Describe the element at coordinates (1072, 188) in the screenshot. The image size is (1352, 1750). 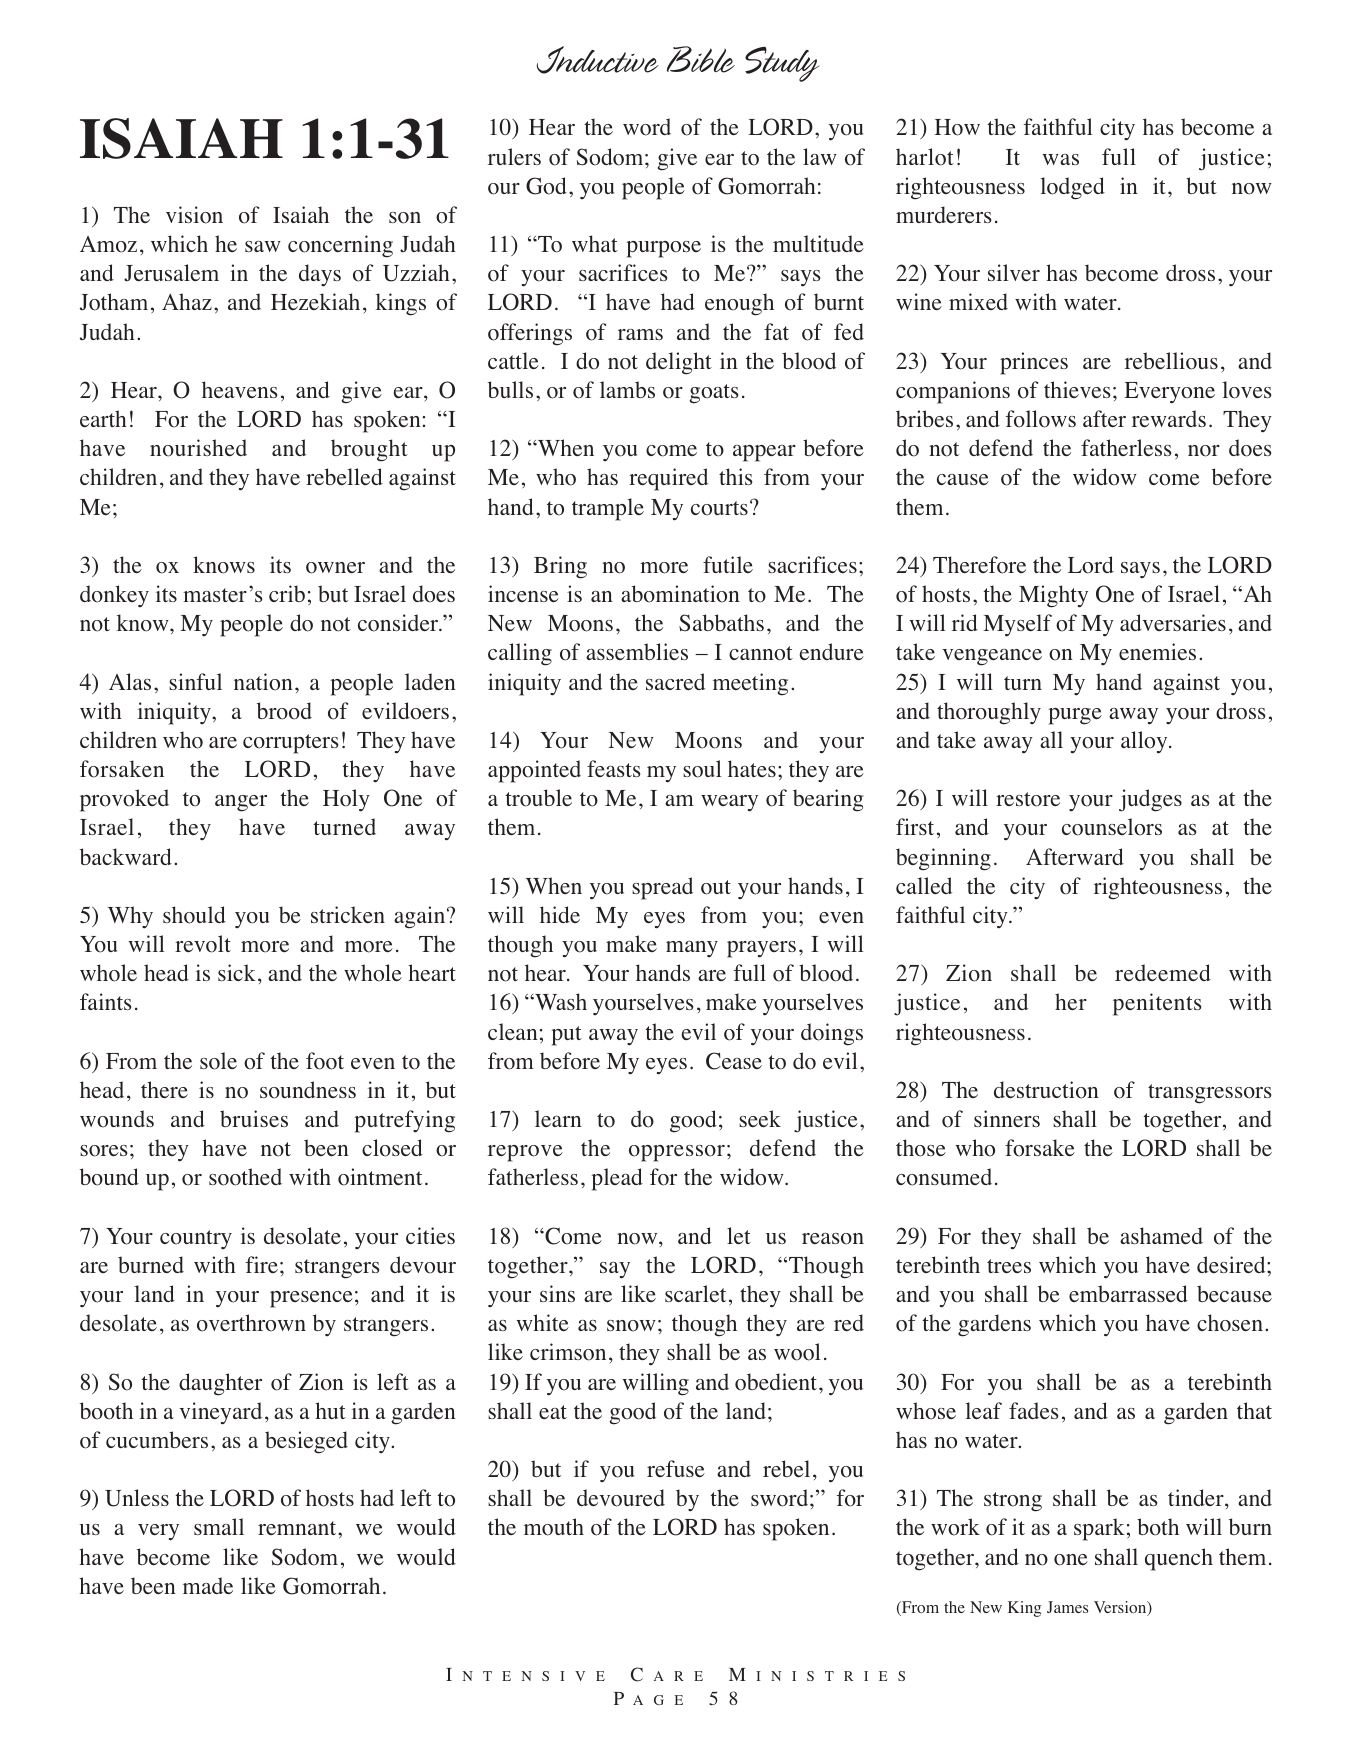
I see `lodged` at that location.
